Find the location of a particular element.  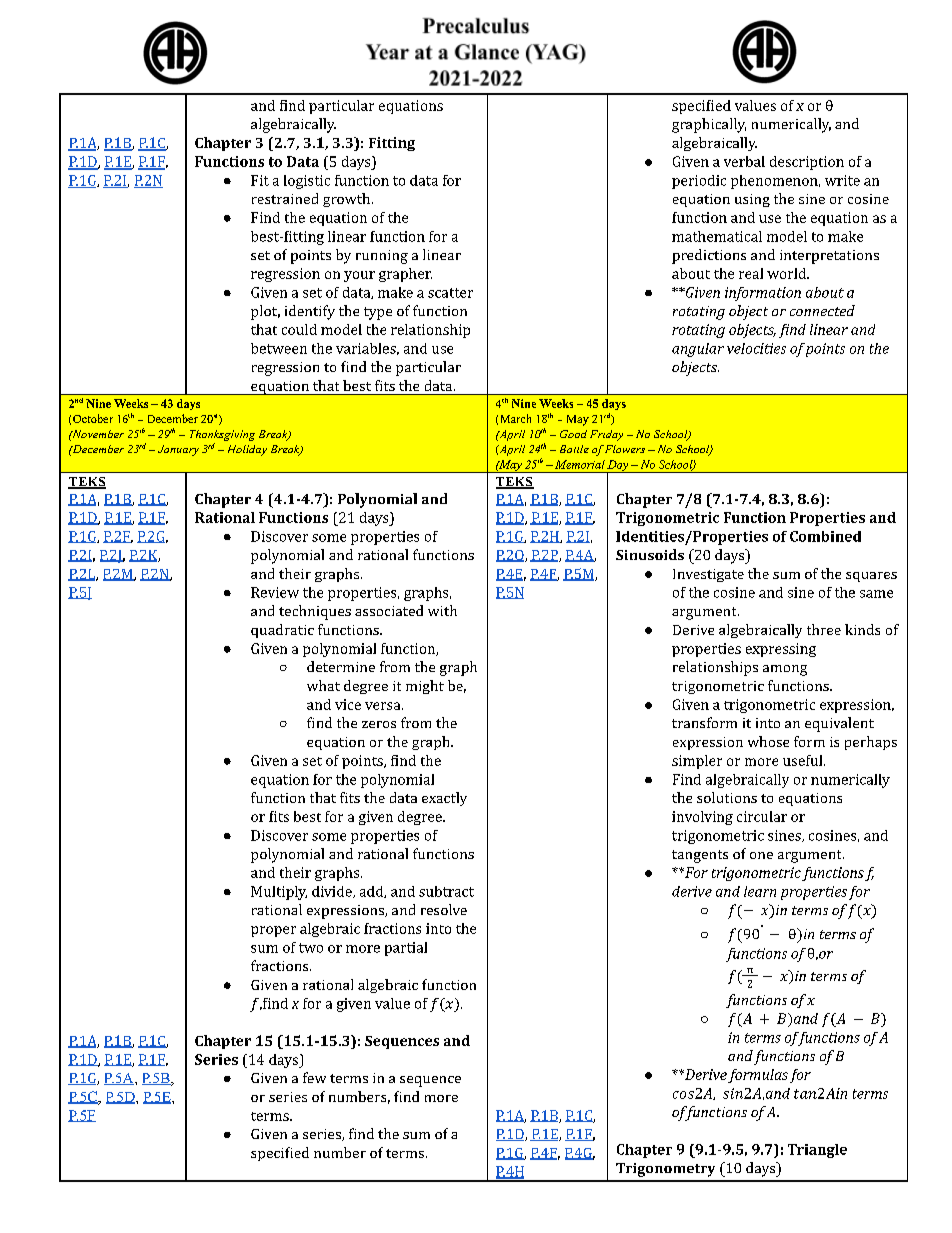

Good is located at coordinates (573, 434).
